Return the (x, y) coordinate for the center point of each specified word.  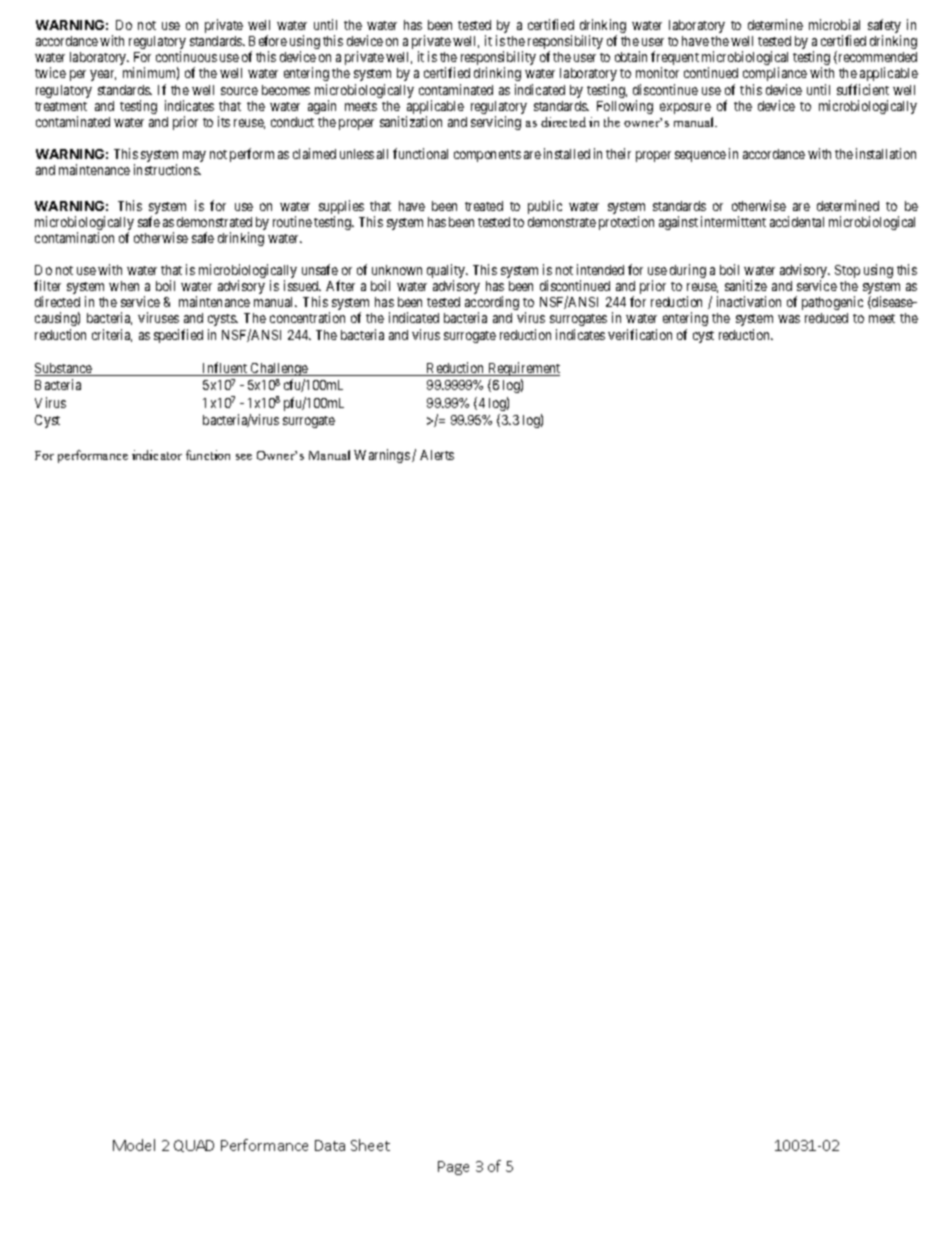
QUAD (194, 1146)
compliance (775, 74)
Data (330, 1145)
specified (178, 336)
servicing (496, 123)
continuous (186, 56)
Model (134, 1145)
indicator (157, 455)
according (492, 304)
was (789, 319)
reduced (826, 318)
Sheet (370, 1145)
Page (453, 1168)
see (244, 457)
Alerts (437, 455)
